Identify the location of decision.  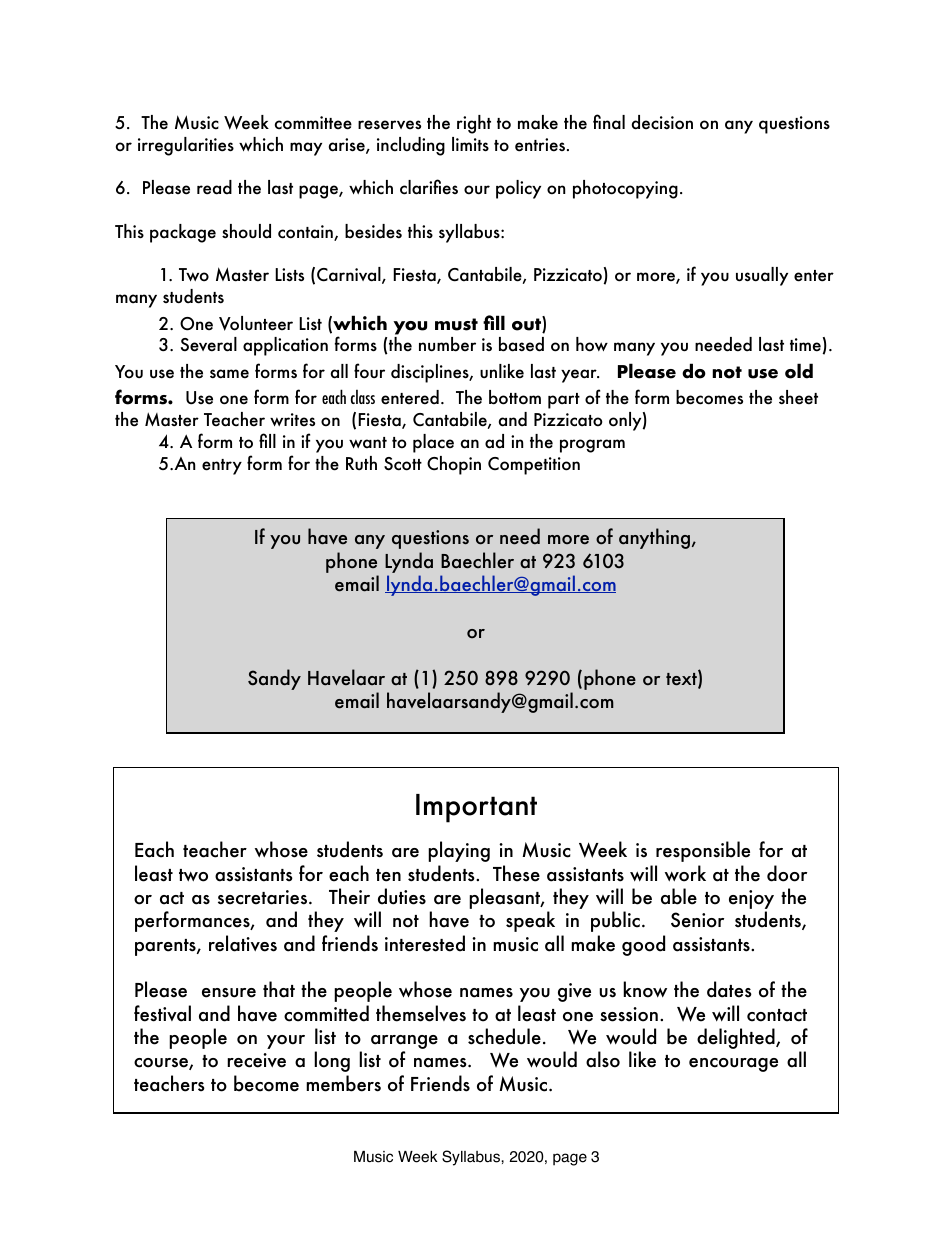
(662, 122).
